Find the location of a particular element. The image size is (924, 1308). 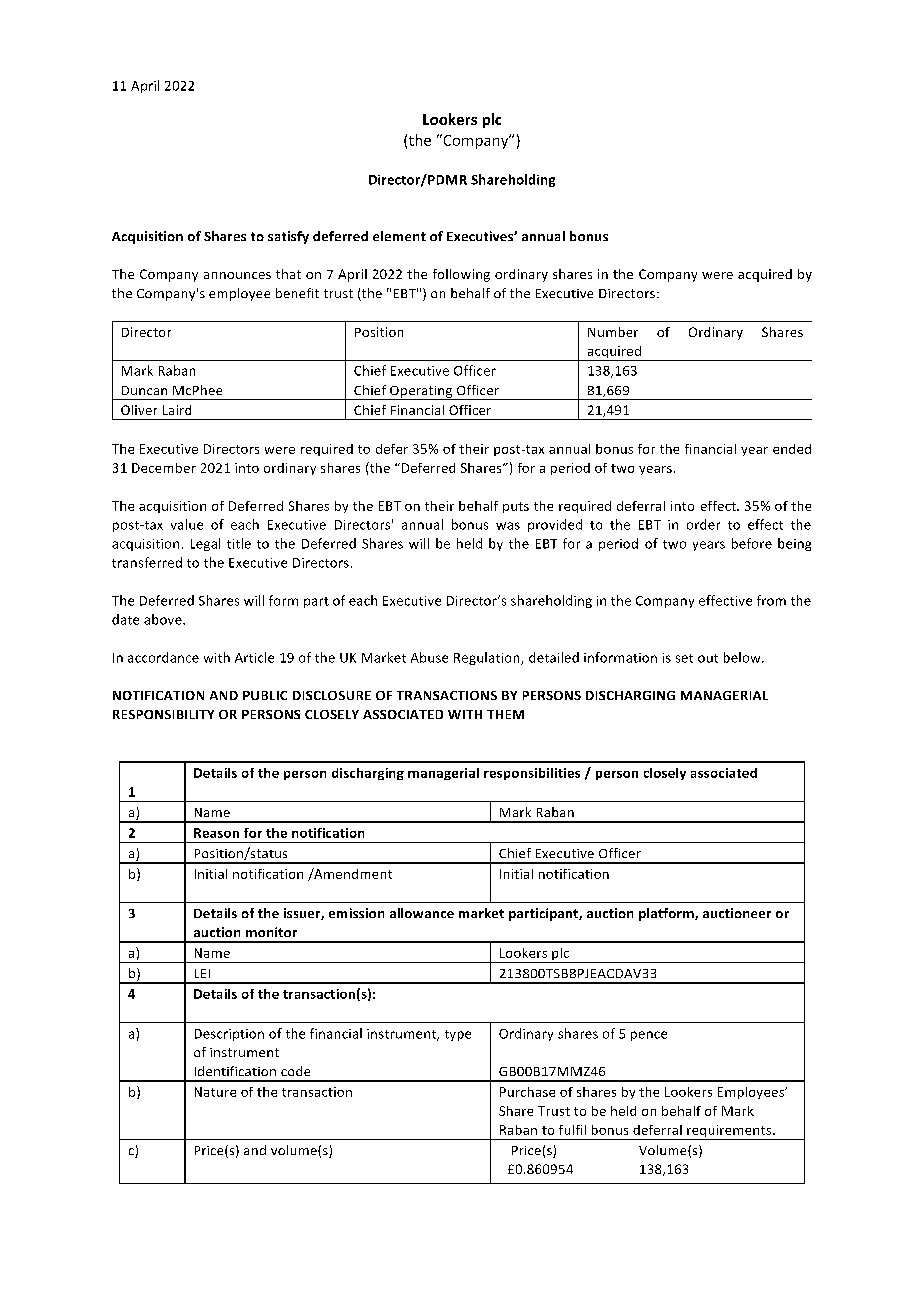

order is located at coordinates (703, 524).
